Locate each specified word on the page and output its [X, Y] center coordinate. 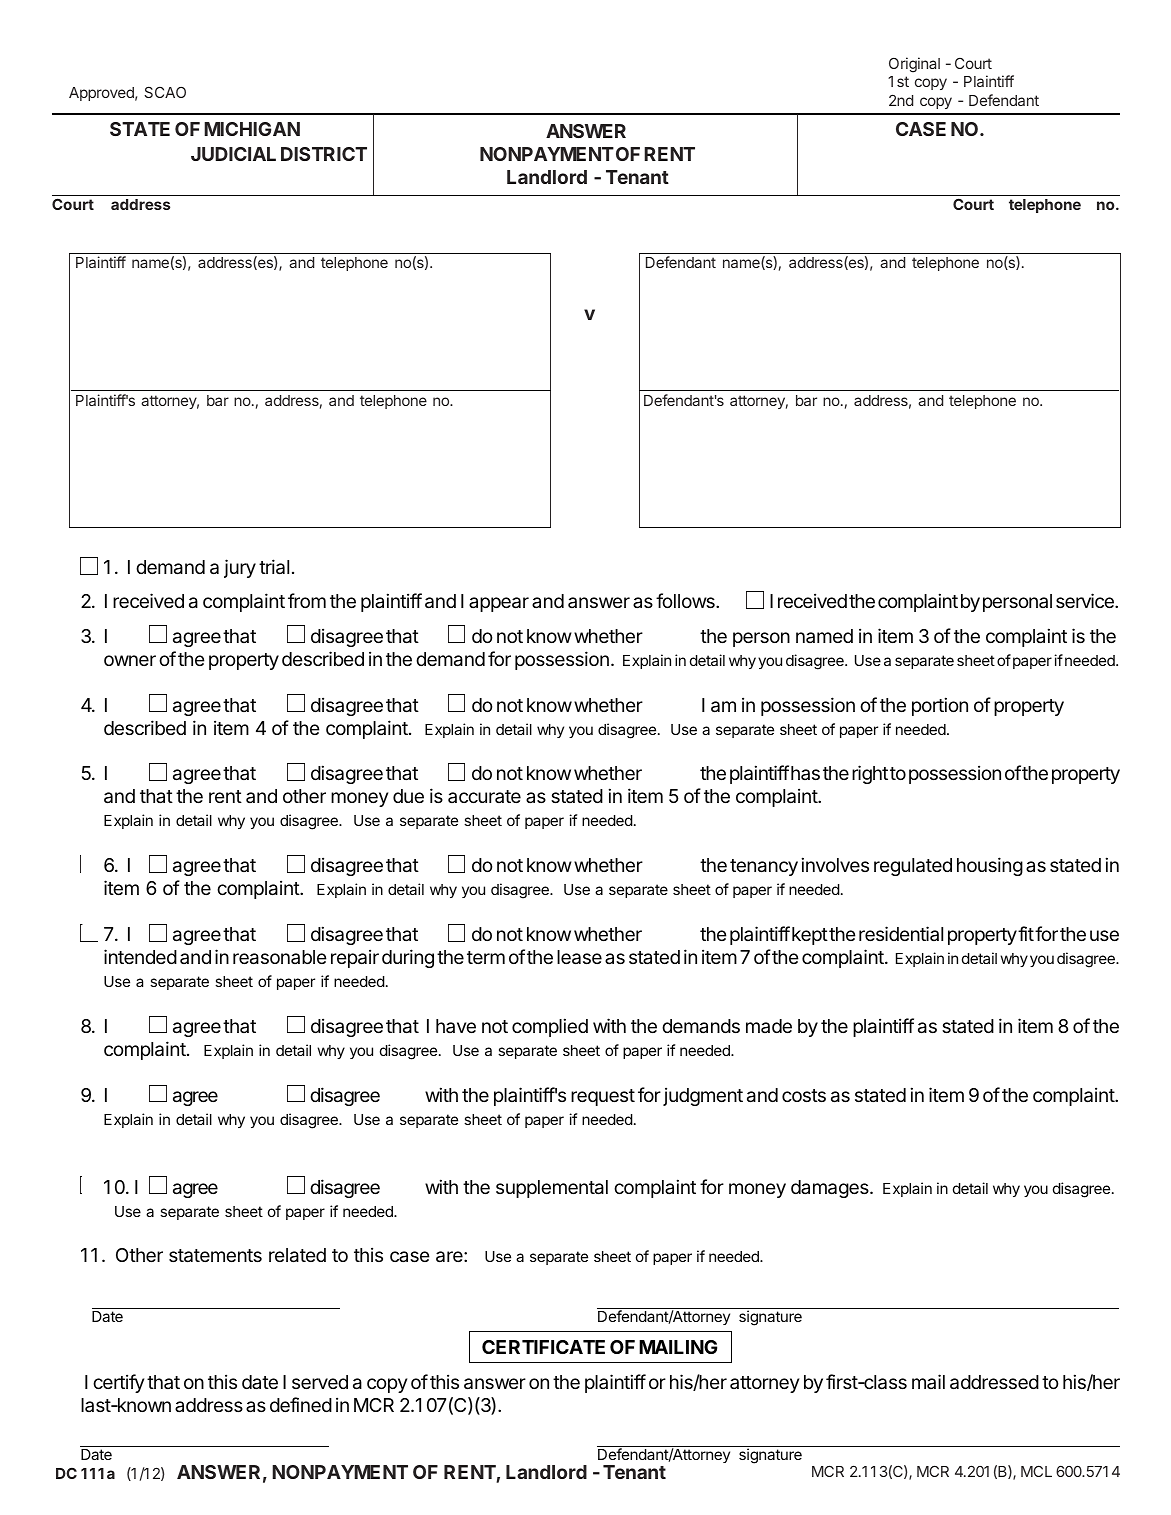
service [1086, 600]
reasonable [280, 957]
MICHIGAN [252, 129]
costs [804, 1095]
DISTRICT [324, 154]
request [603, 1097]
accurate [484, 796]
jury [240, 568]
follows [686, 600]
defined [301, 1404]
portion [940, 706]
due [408, 796]
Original [914, 65]
